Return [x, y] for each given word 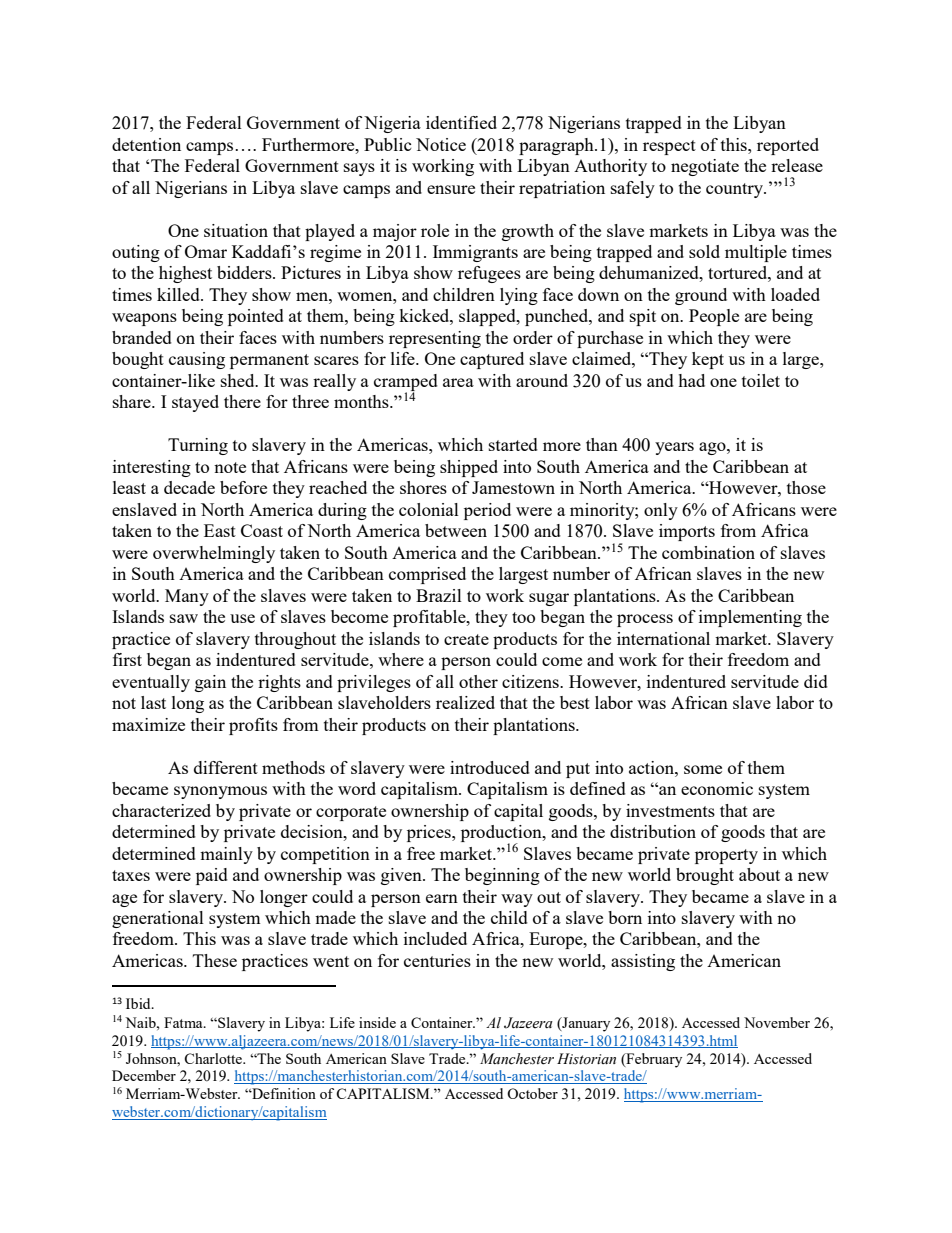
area [458, 382]
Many [187, 597]
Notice [441, 144]
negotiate [705, 167]
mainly [226, 855]
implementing [750, 618]
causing [197, 360]
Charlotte [214, 1058]
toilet [761, 380]
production [502, 835]
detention [146, 144]
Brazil [439, 595]
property [726, 856]
